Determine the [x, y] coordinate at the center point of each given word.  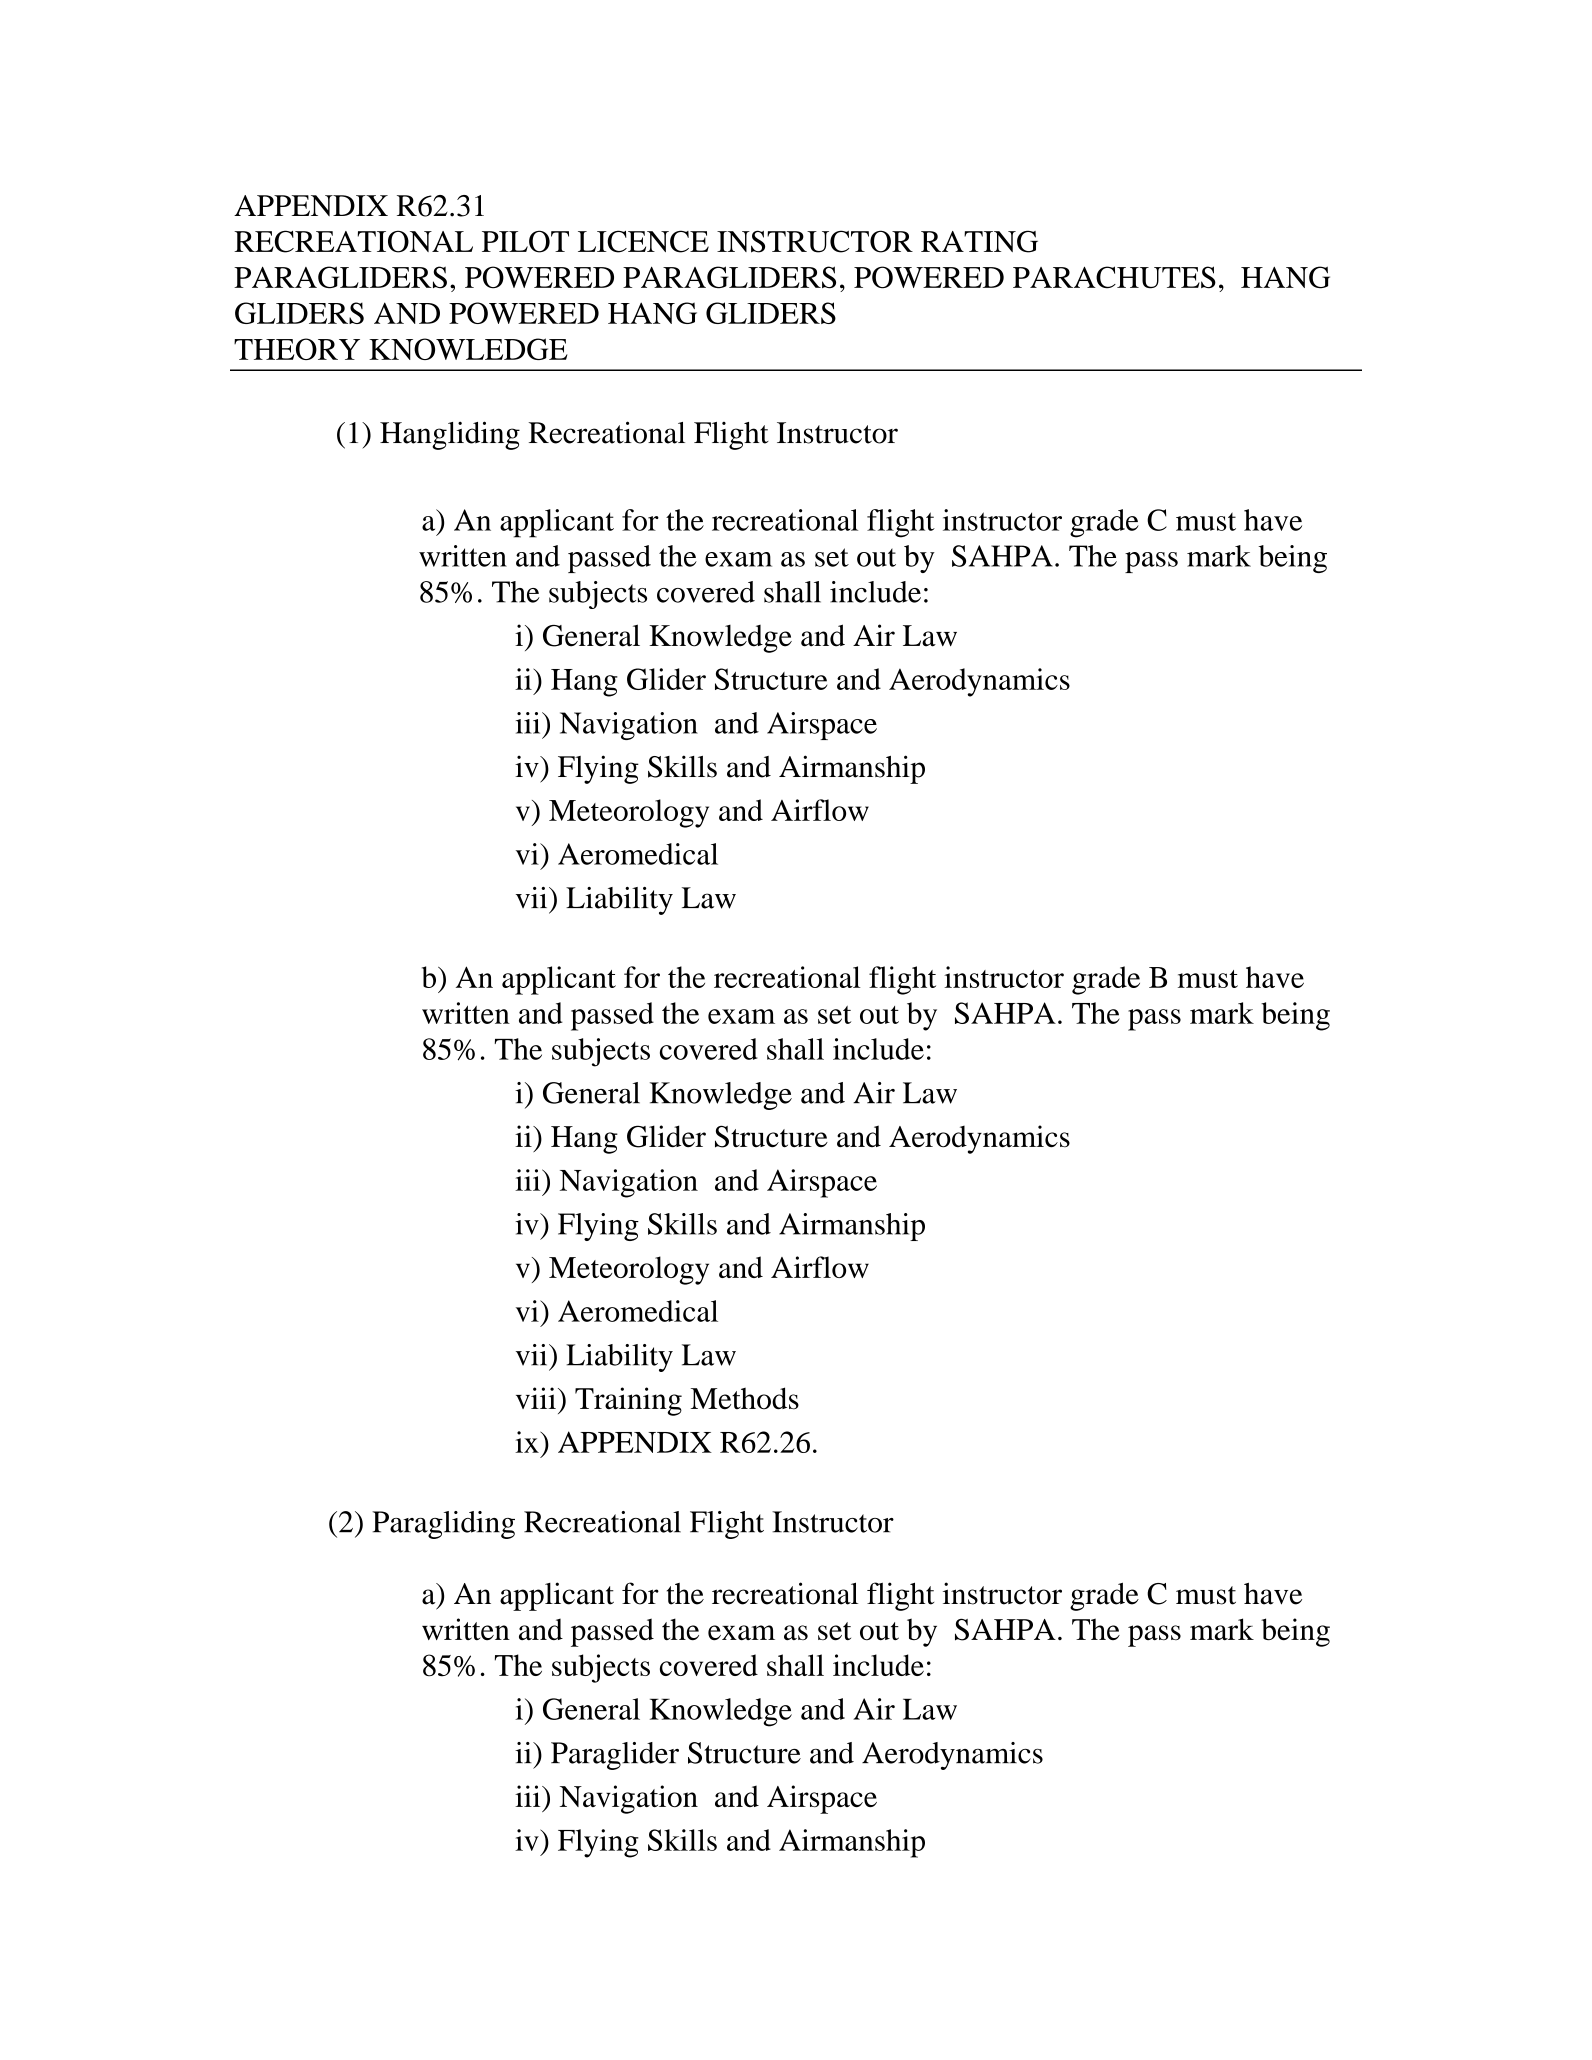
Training [628, 1401]
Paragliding [443, 1525]
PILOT [525, 241]
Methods [745, 1398]
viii [536, 1398]
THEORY [297, 349]
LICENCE [643, 241]
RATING [979, 241]
